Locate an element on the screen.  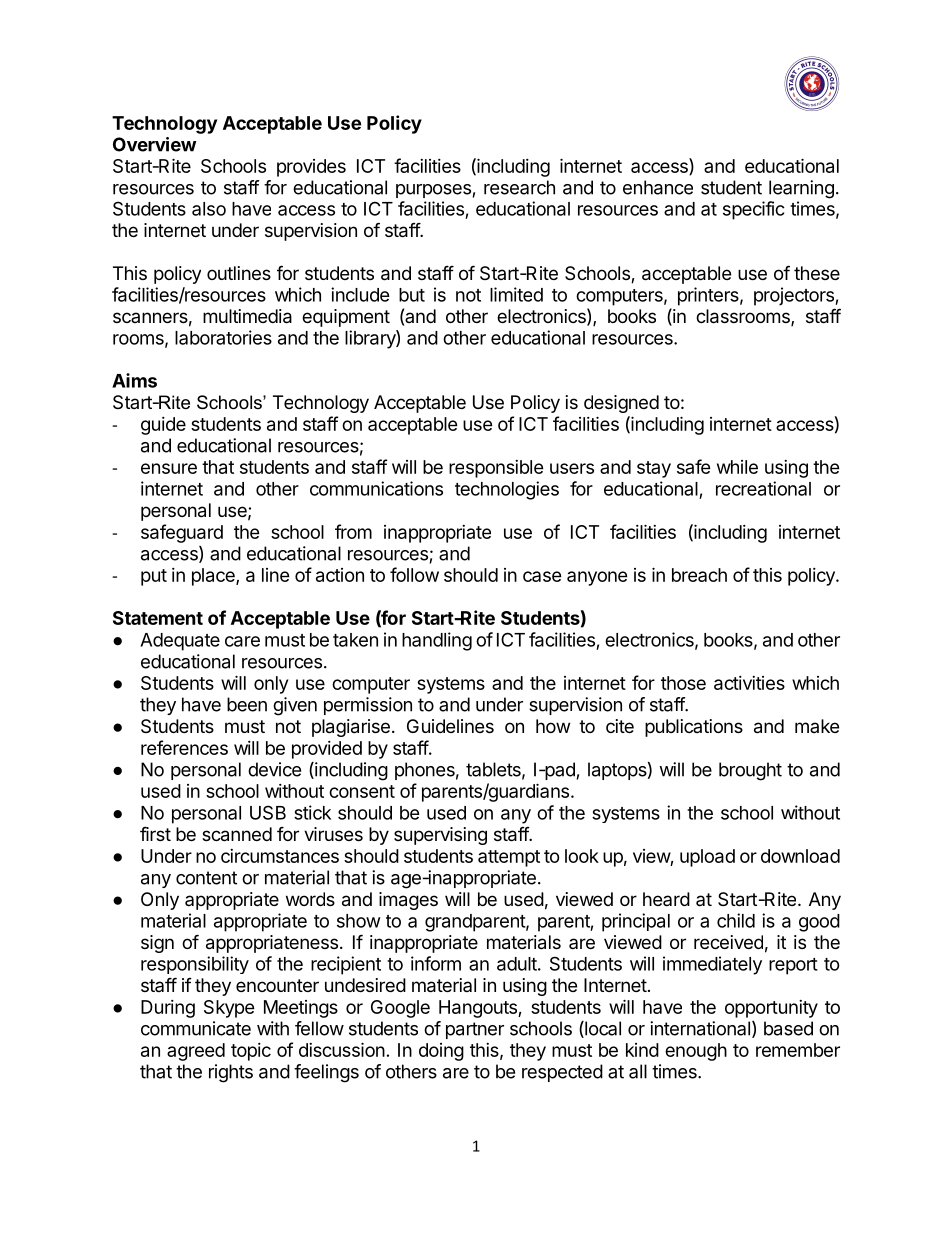
supervising is located at coordinates (440, 836).
